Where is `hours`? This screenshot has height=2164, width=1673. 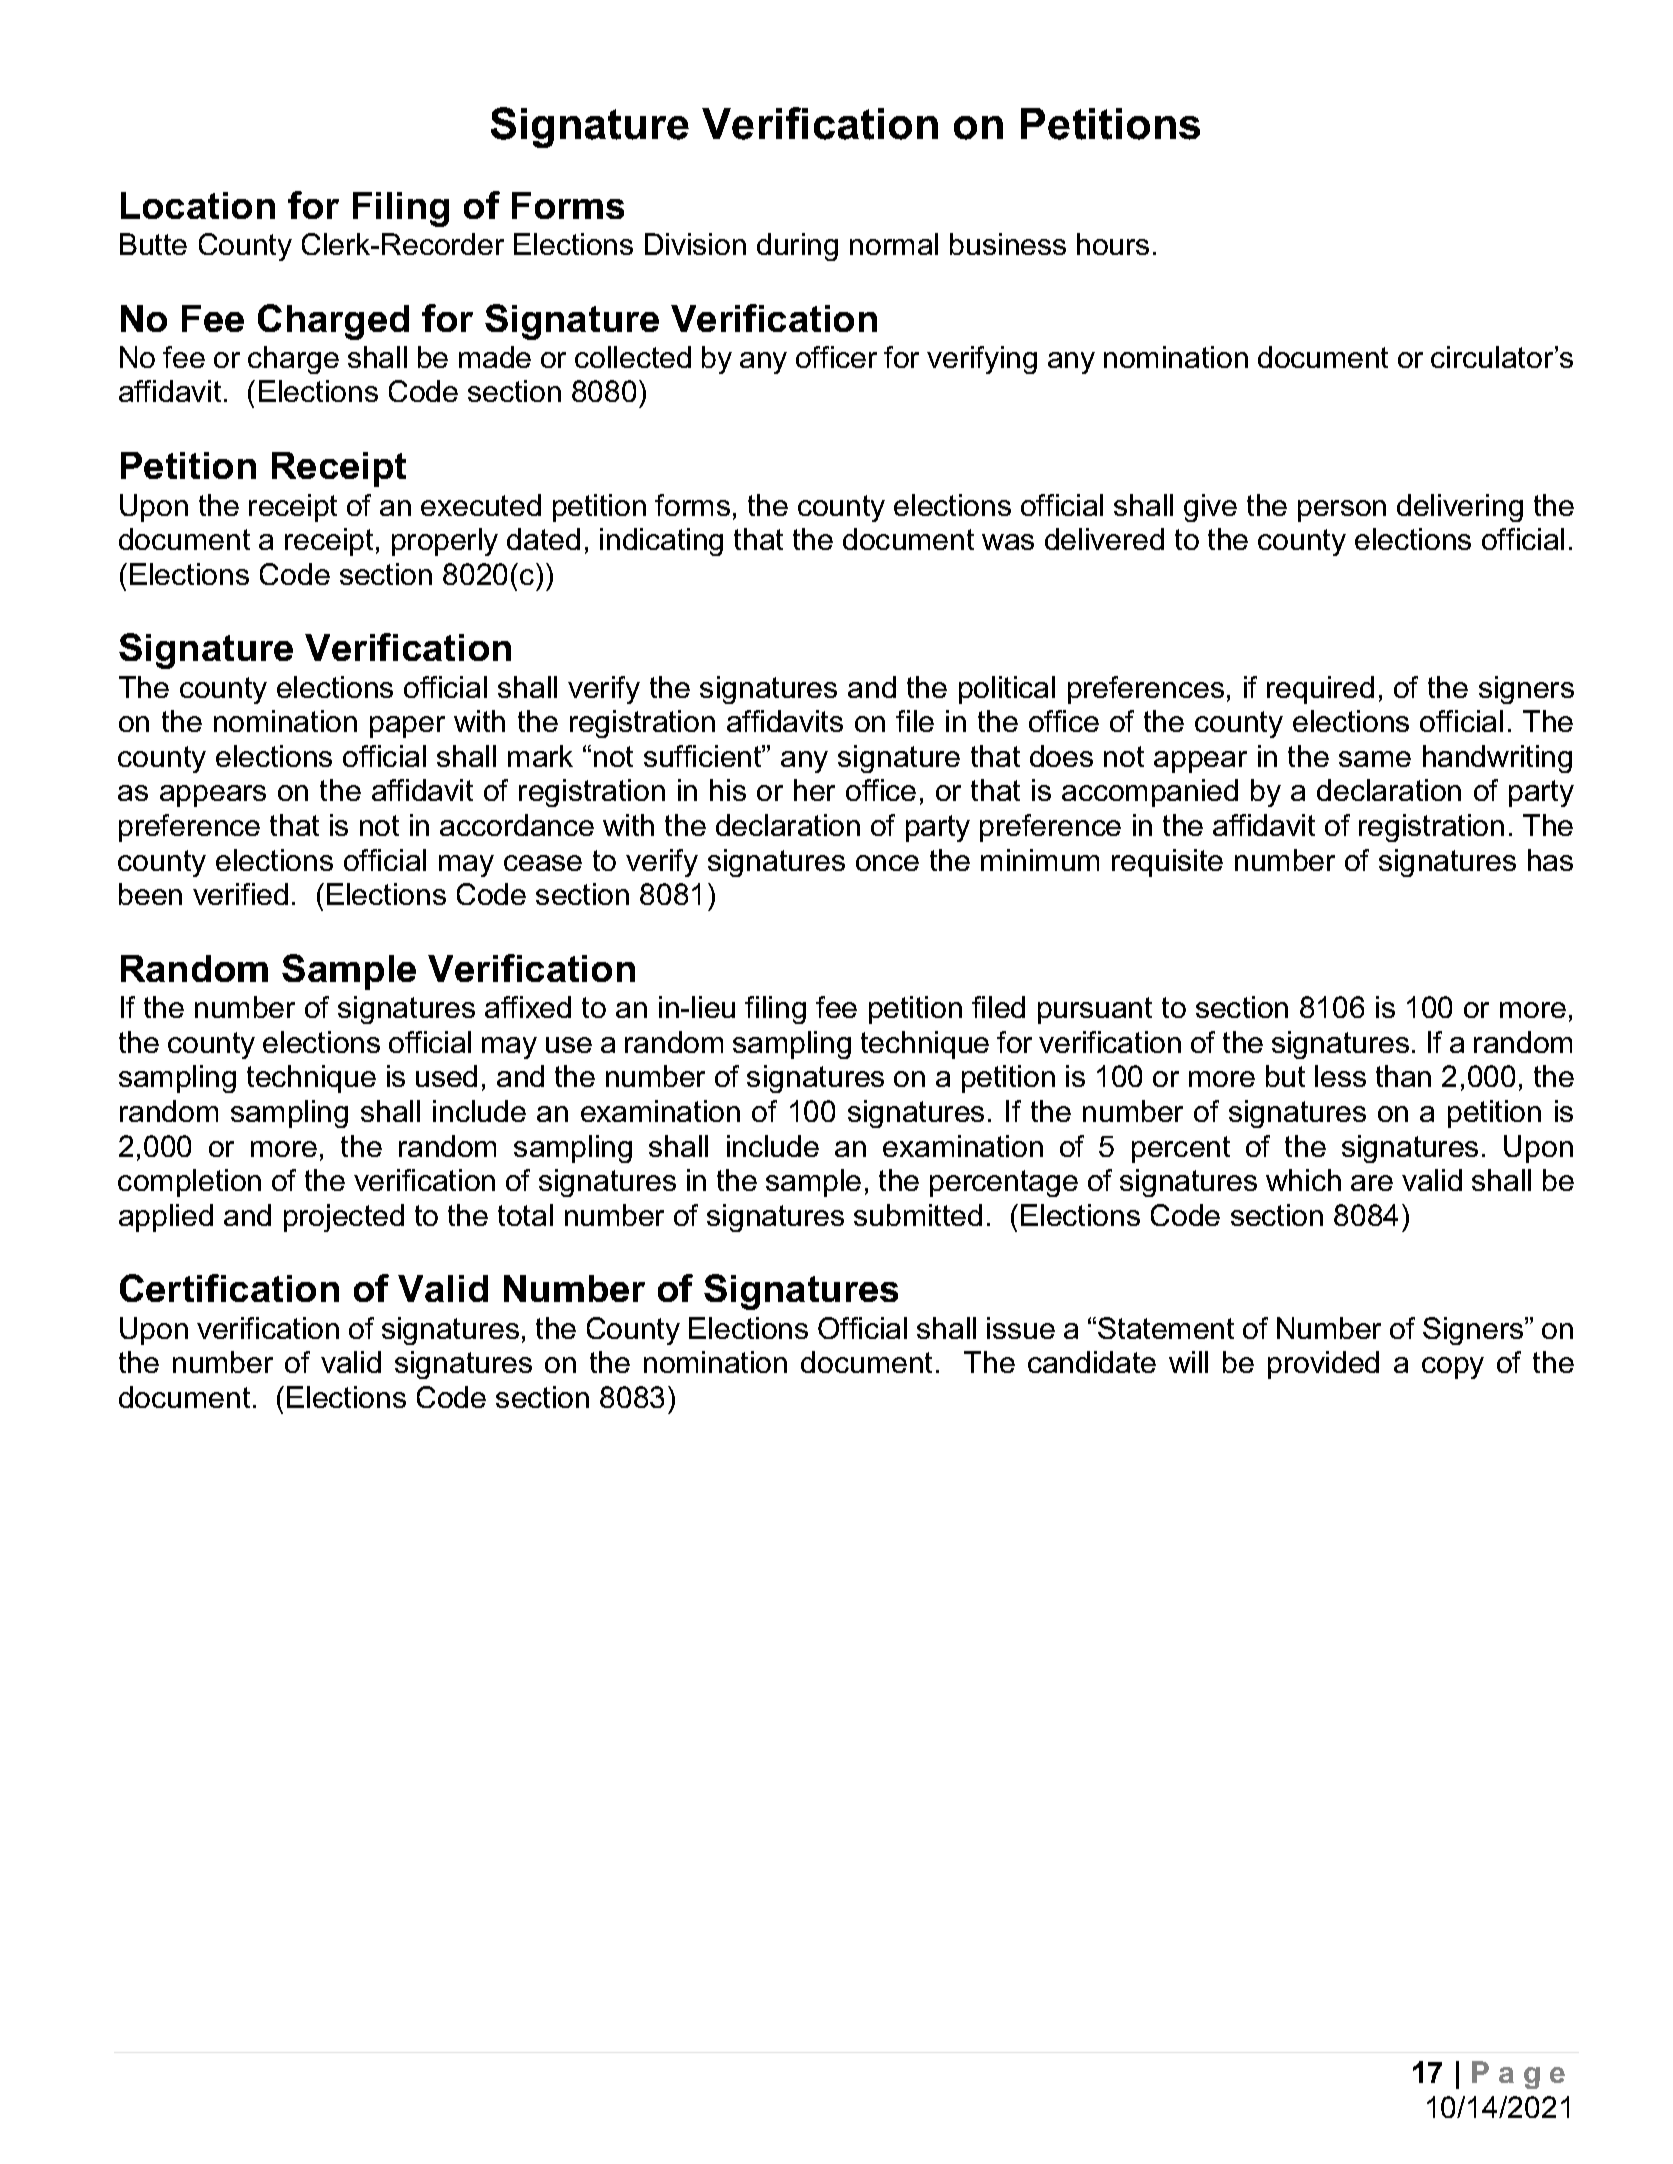
hours is located at coordinates (1113, 244).
